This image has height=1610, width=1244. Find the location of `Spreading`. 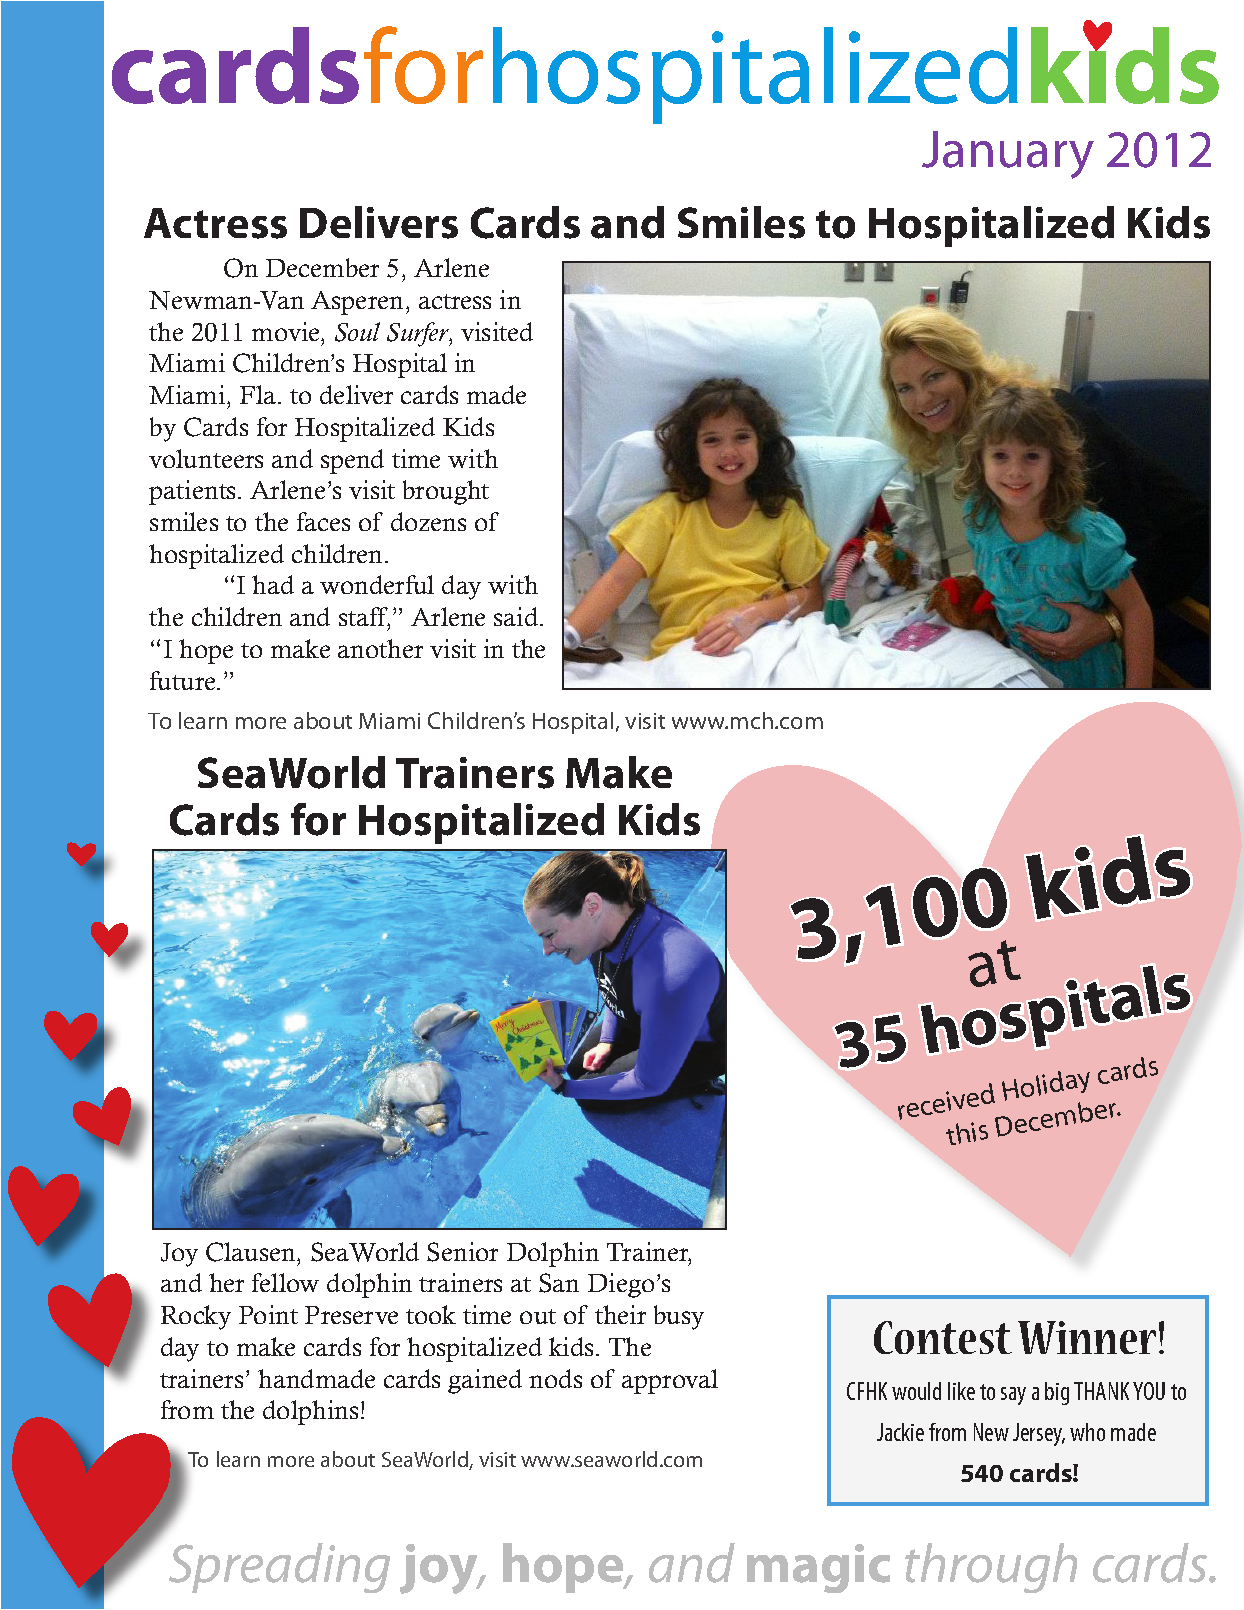

Spreading is located at coordinates (279, 1568).
